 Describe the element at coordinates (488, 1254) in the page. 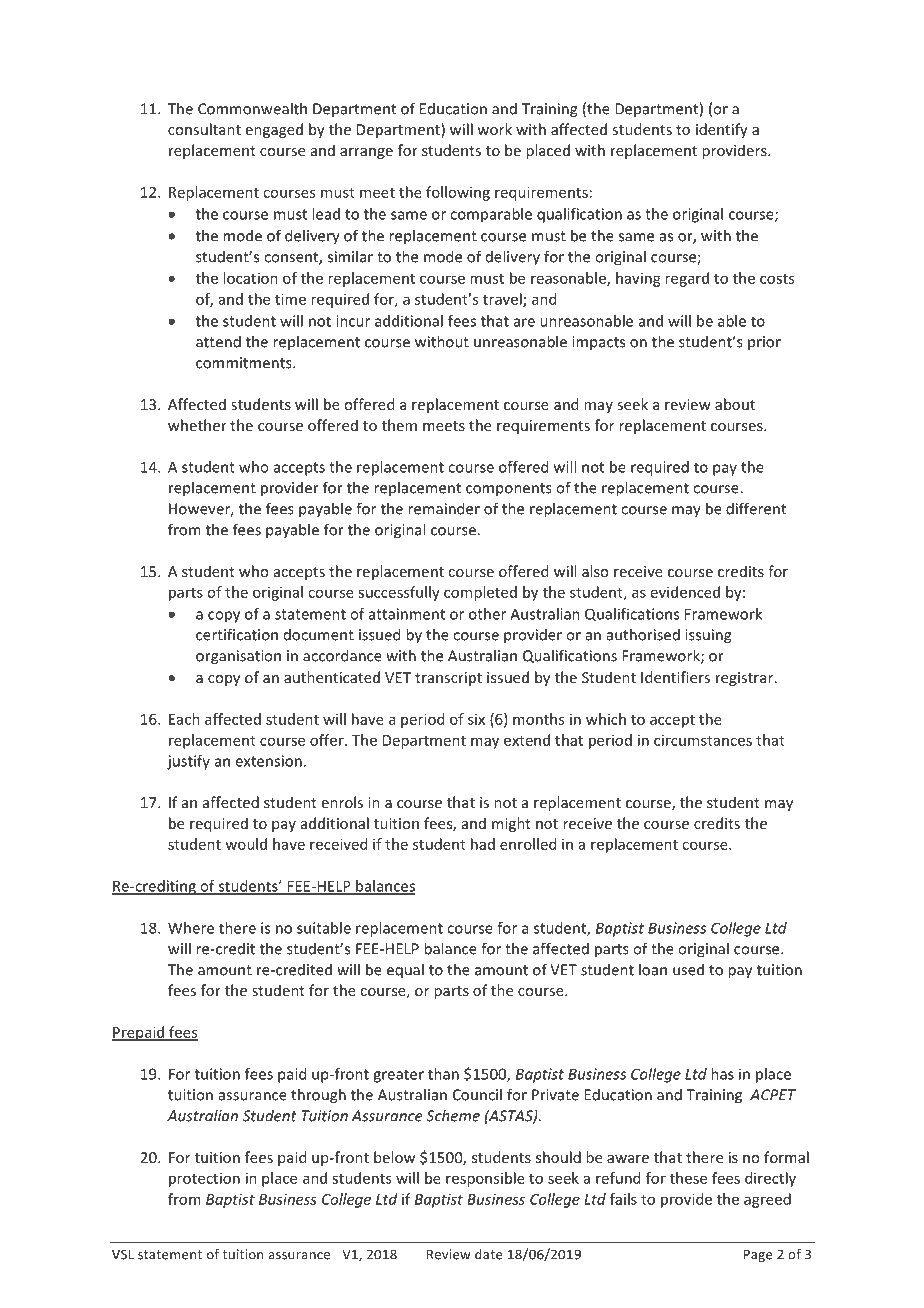

I see `date` at that location.
